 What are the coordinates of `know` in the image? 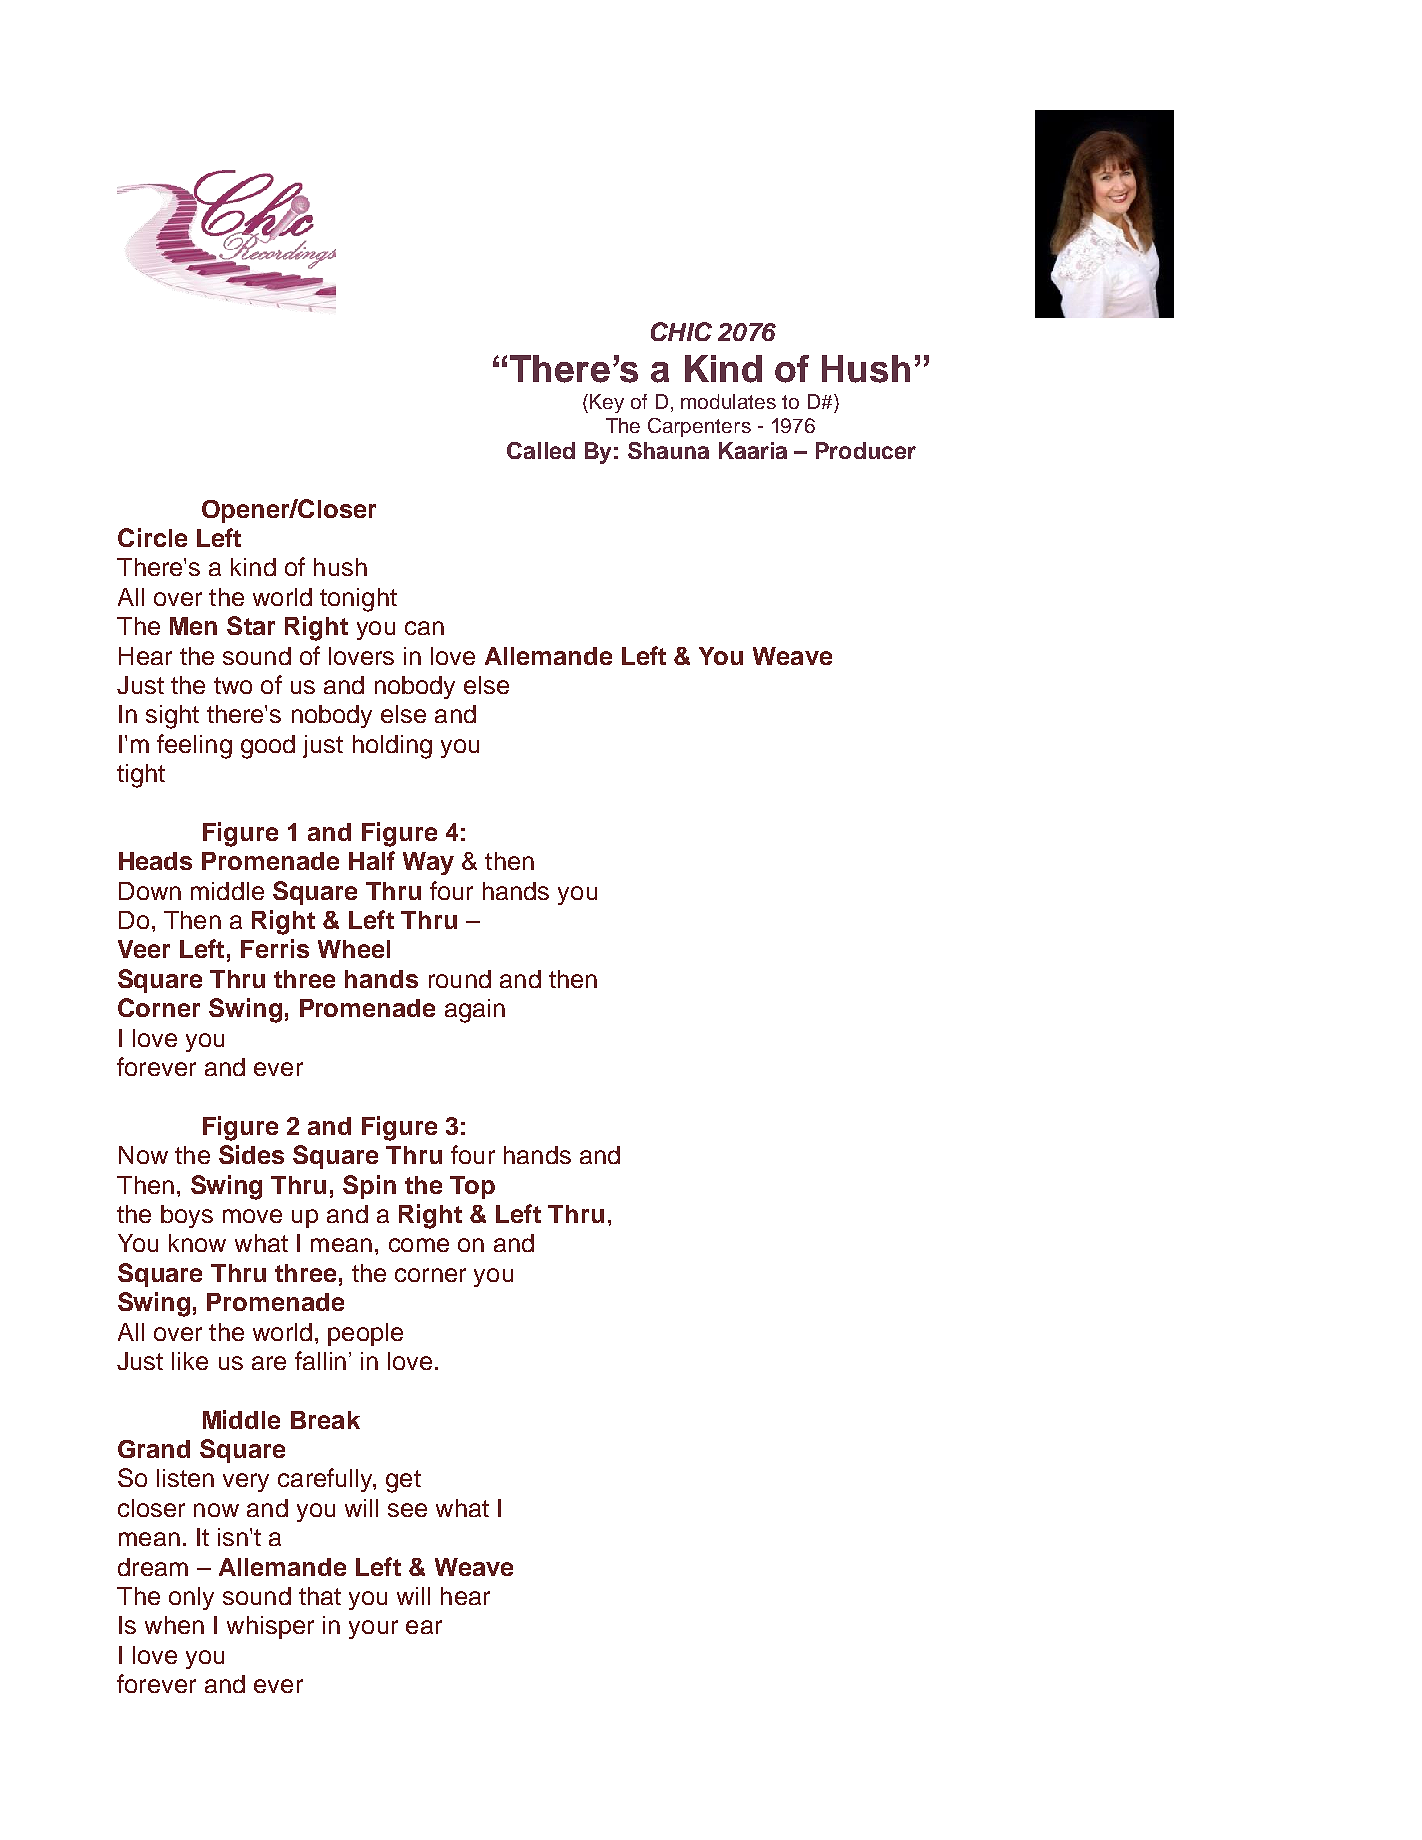 It's located at (197, 1243).
